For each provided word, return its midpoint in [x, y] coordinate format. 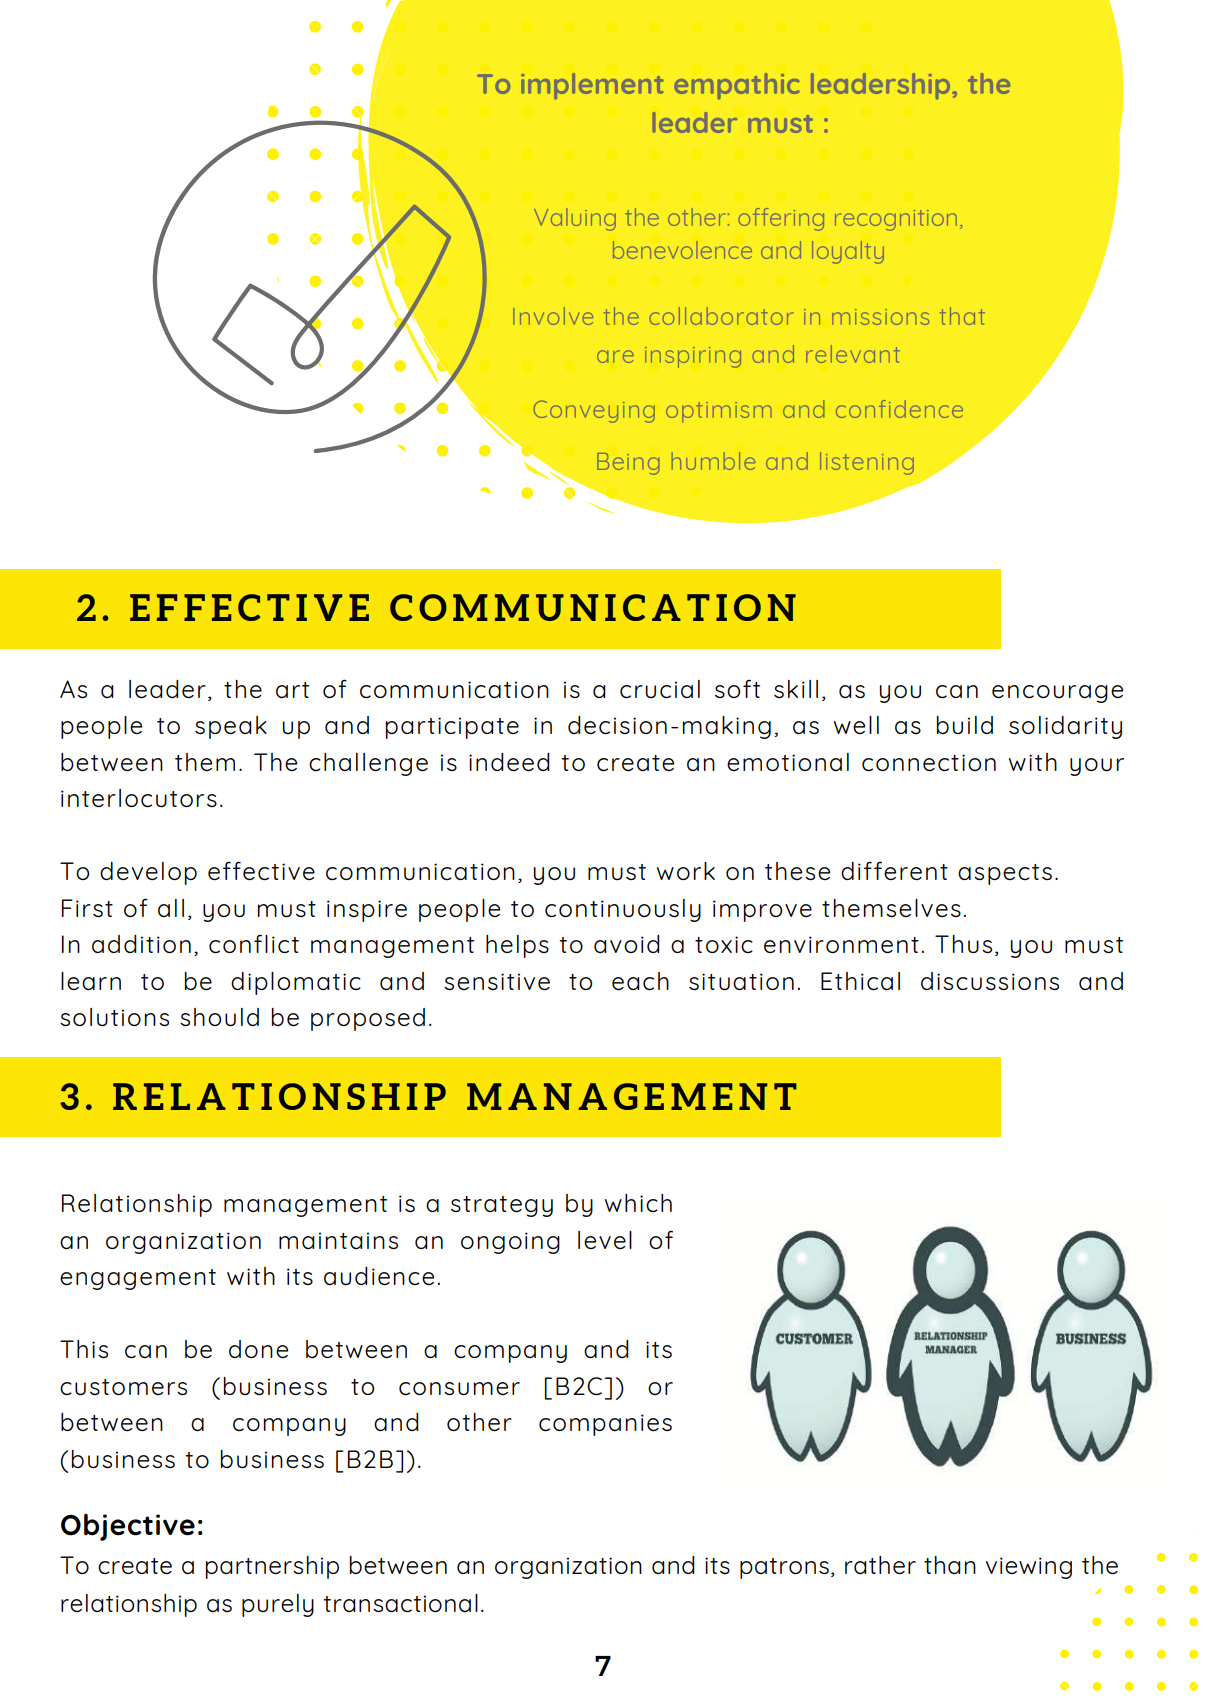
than [950, 1565]
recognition [896, 220]
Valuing [575, 219]
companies [605, 1425]
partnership [272, 1567]
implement [592, 86]
